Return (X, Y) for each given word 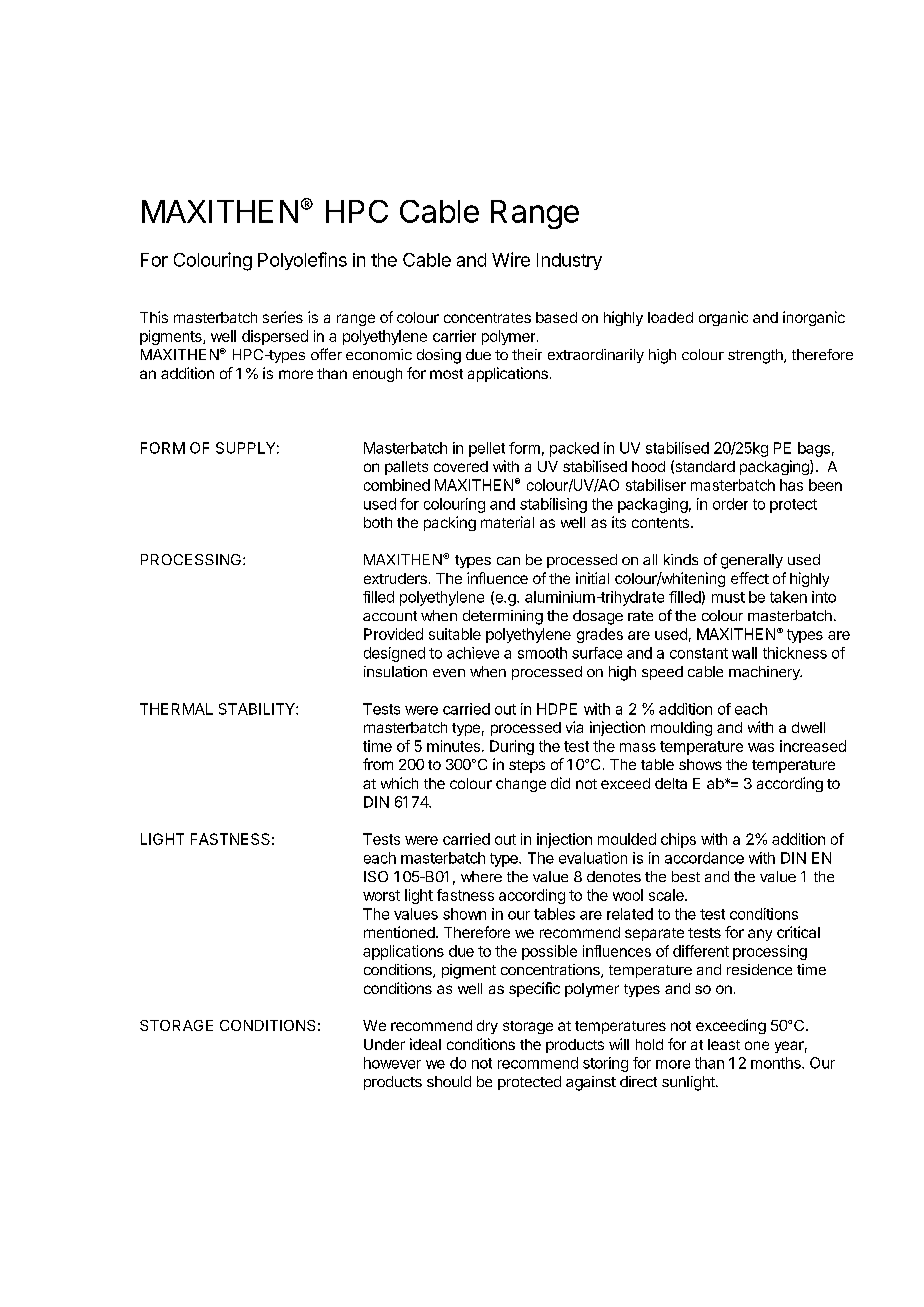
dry (487, 1027)
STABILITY (258, 709)
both (378, 522)
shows (700, 764)
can (508, 561)
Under (384, 1044)
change (521, 785)
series (283, 317)
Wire (511, 259)
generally (752, 561)
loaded (670, 317)
